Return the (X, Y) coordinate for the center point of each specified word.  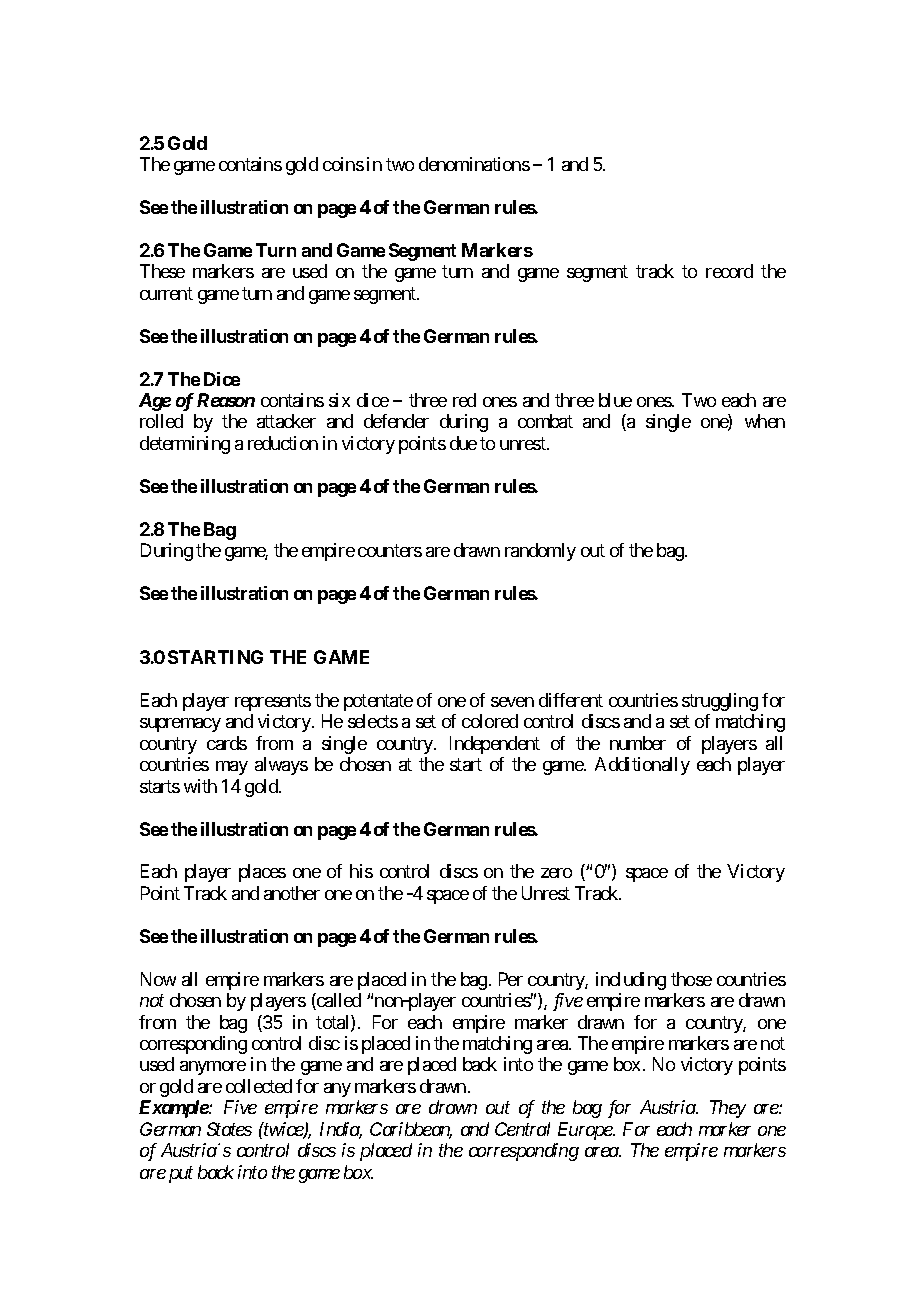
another (292, 893)
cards (227, 743)
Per (511, 979)
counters (390, 550)
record (729, 271)
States (229, 1129)
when (765, 421)
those (691, 979)
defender (396, 421)
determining (185, 445)
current (166, 293)
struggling (720, 702)
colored (490, 721)
